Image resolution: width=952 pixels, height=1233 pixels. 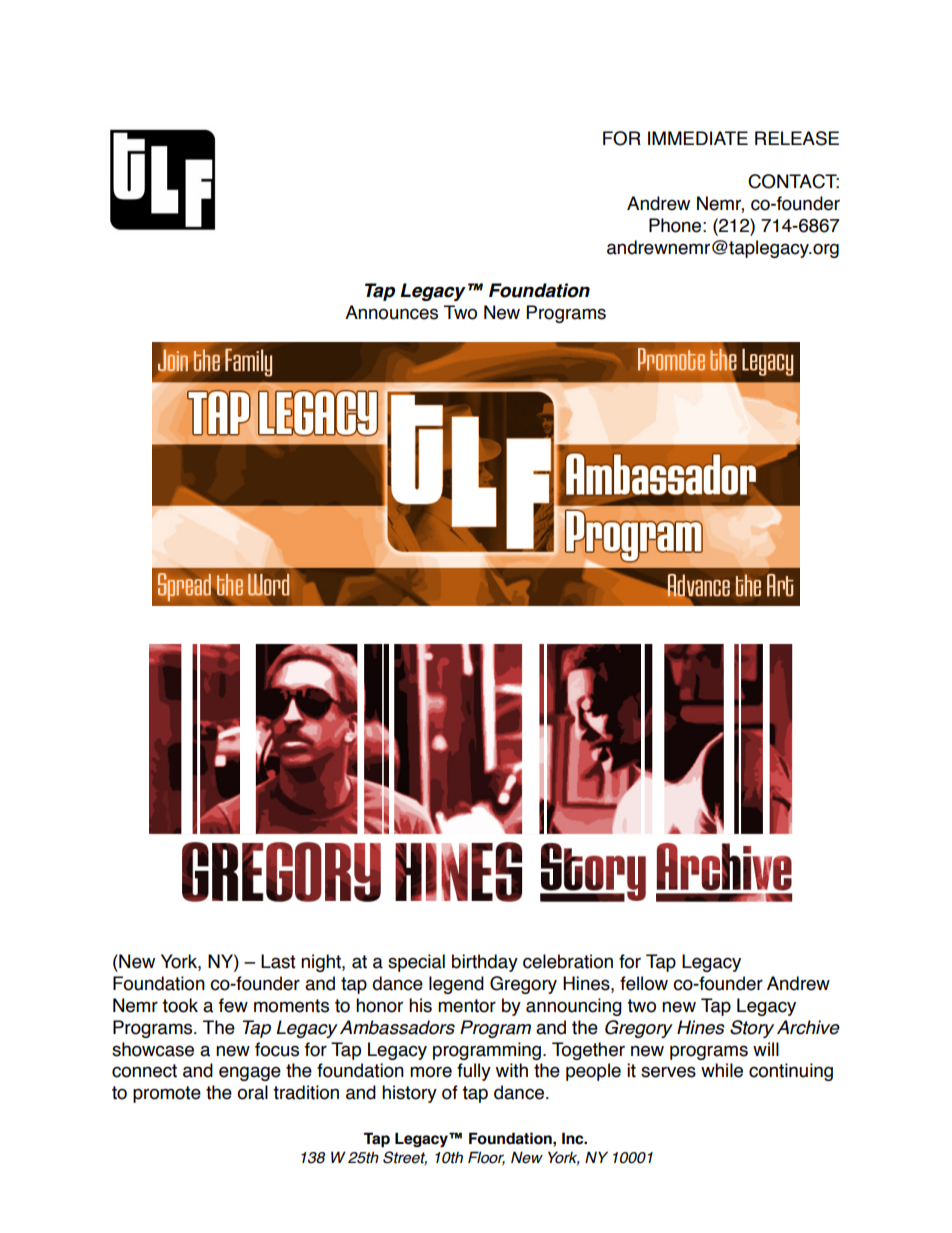 What do you see at coordinates (568, 961) in the screenshot?
I see `celebration` at bounding box center [568, 961].
